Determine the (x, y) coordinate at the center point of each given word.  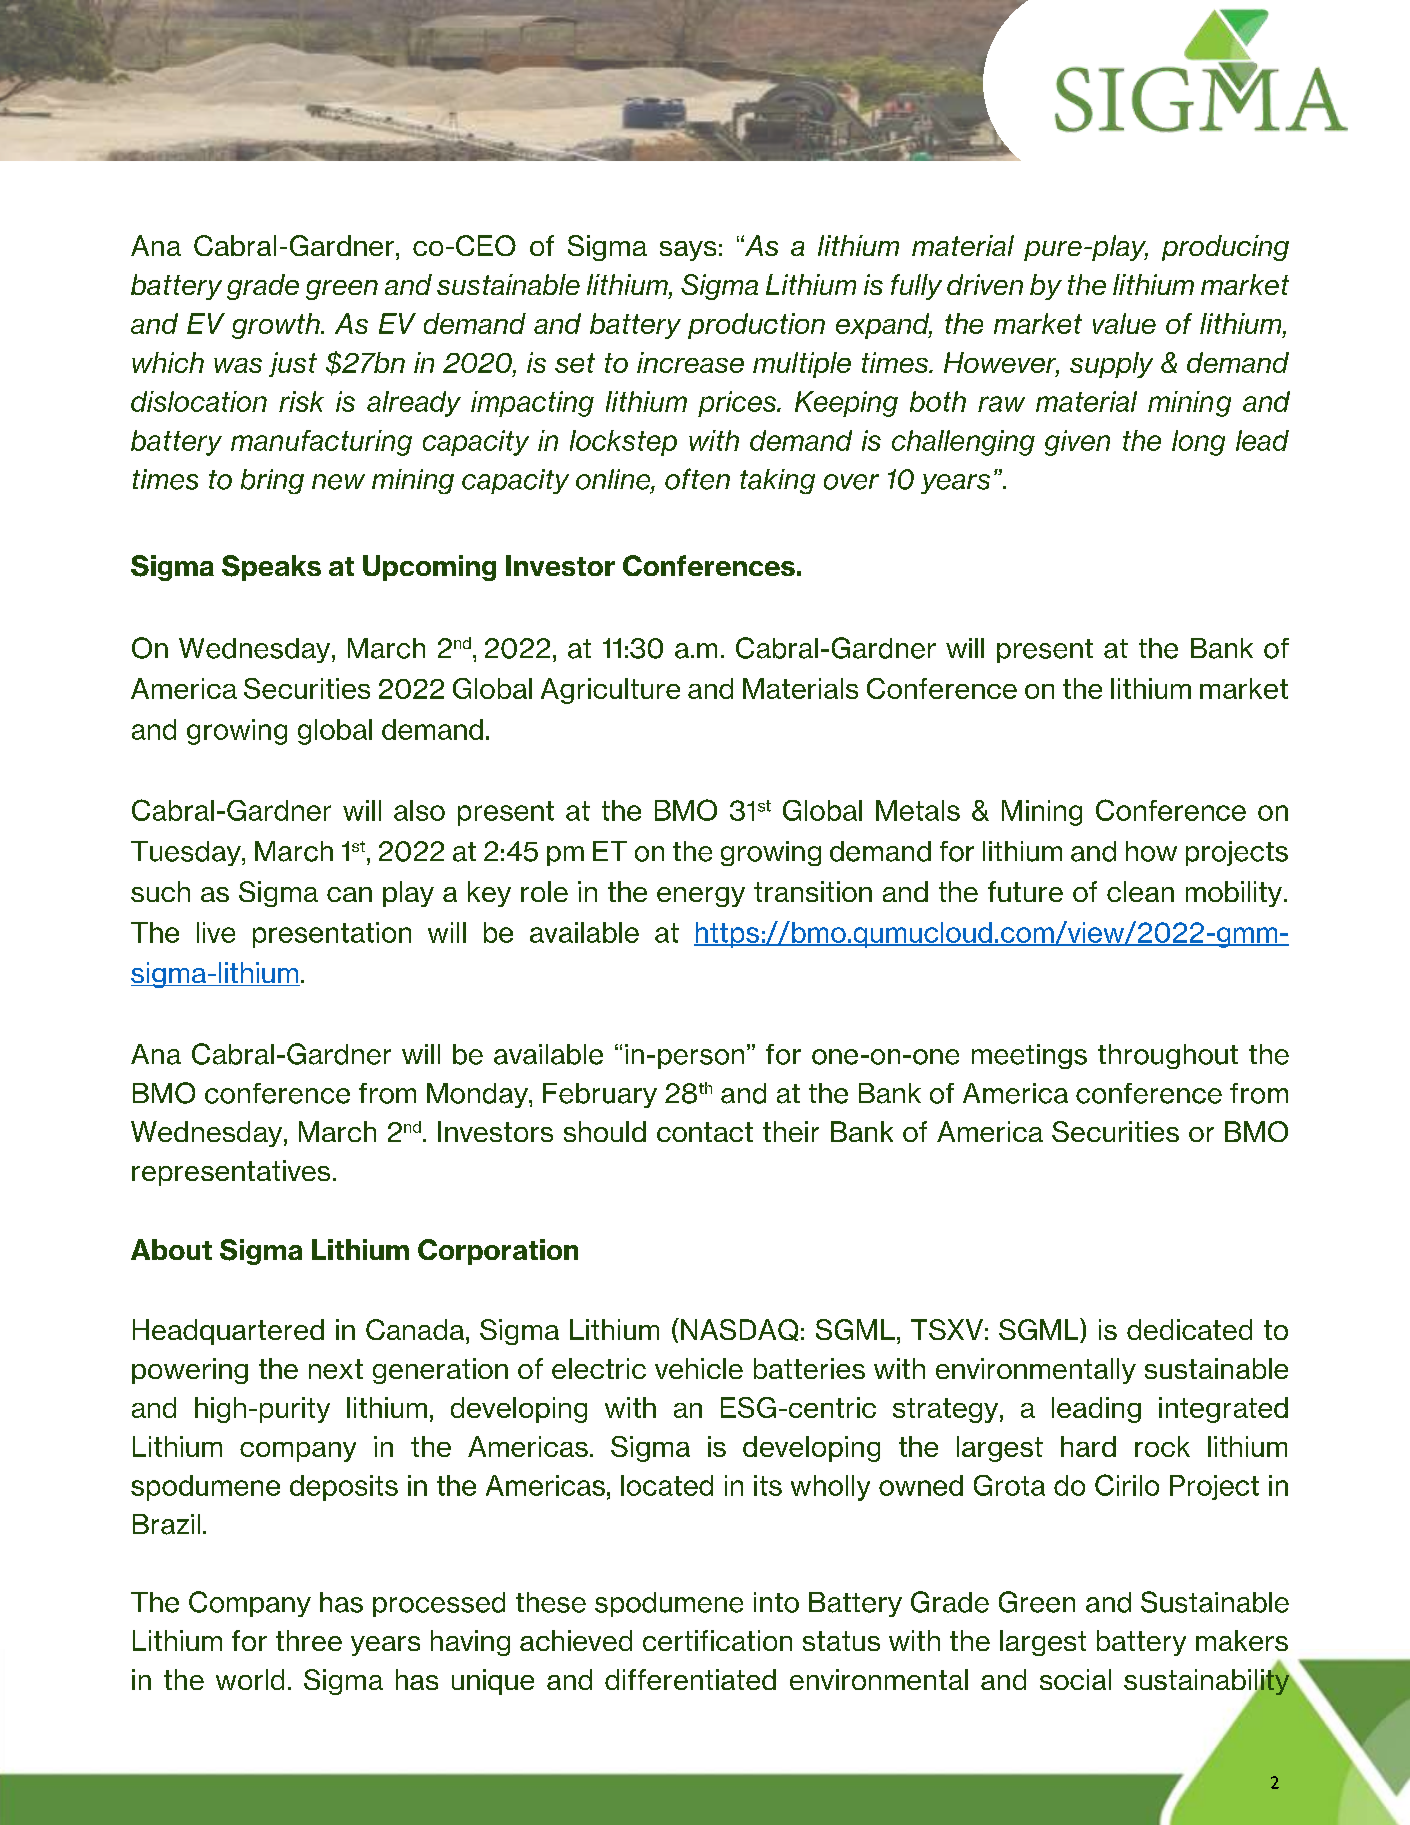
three (309, 1640)
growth (277, 326)
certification (717, 1640)
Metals (918, 810)
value (1124, 323)
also (419, 810)
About (171, 1249)
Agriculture (610, 691)
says (688, 251)
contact (705, 1132)
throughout (1168, 1056)
